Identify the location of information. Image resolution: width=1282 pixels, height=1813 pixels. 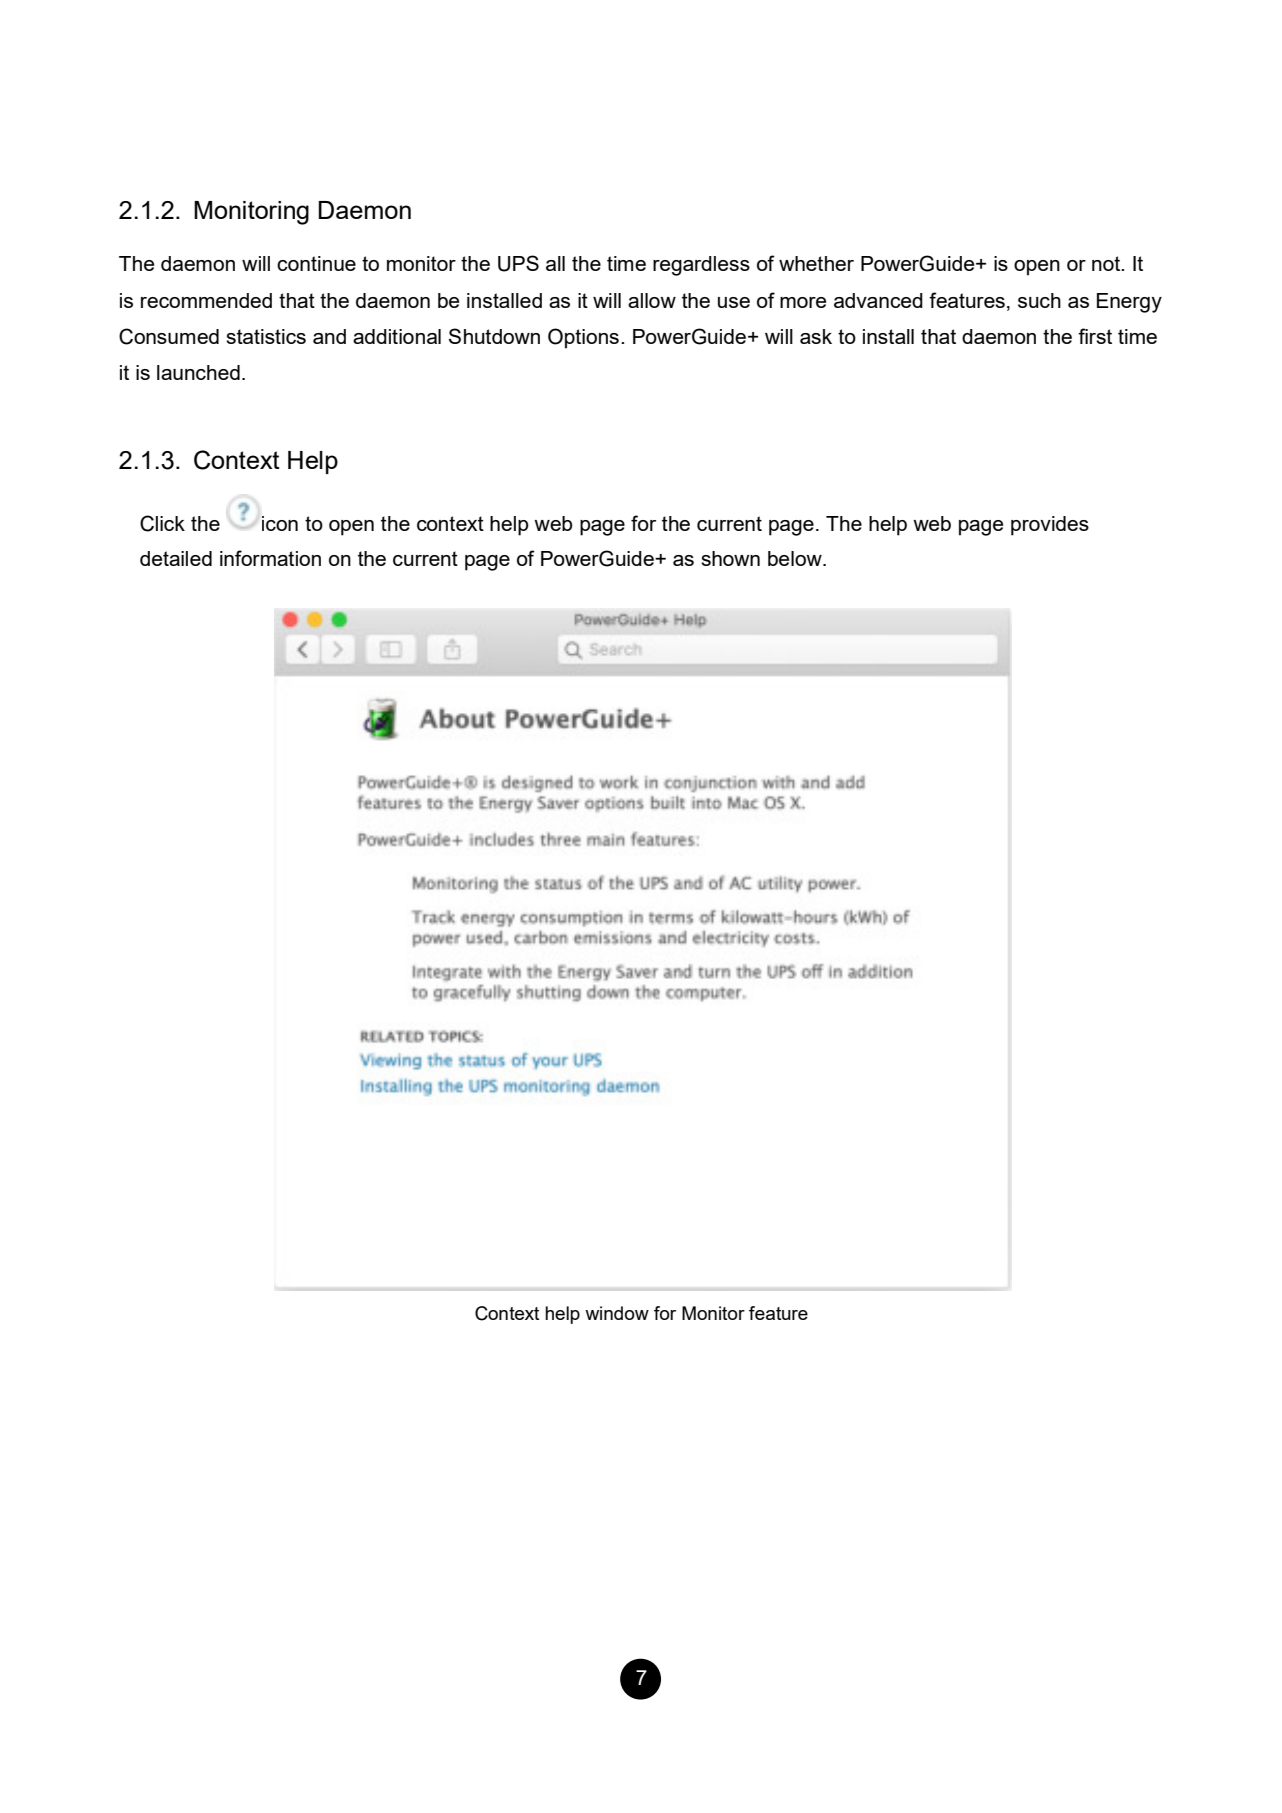
(270, 558).
